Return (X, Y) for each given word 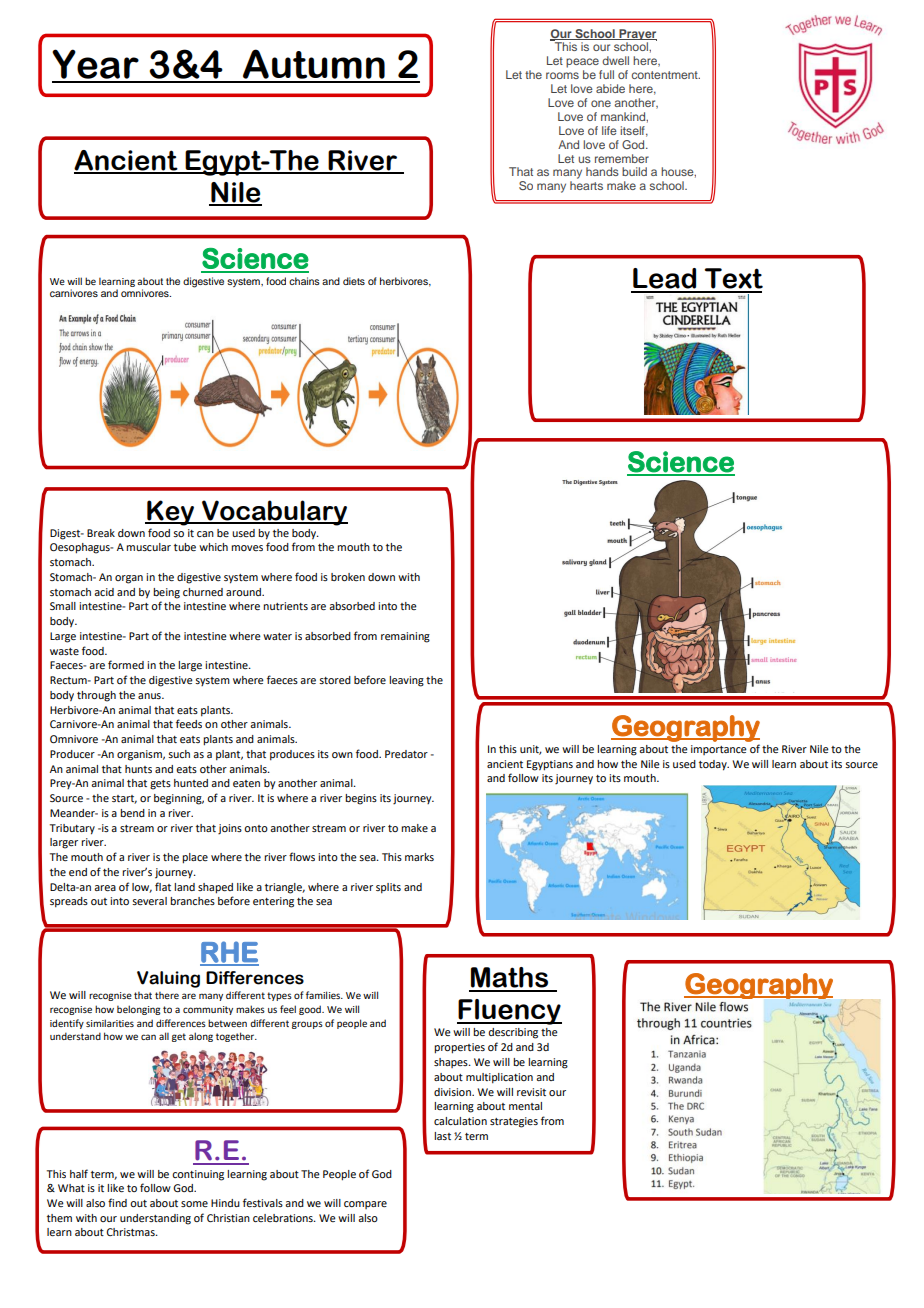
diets (354, 281)
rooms (562, 75)
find (117, 1202)
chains (304, 281)
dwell (615, 60)
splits (388, 888)
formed (126, 664)
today (714, 765)
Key (171, 513)
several (149, 901)
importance (719, 750)
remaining (405, 637)
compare (365, 1205)
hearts (586, 185)
